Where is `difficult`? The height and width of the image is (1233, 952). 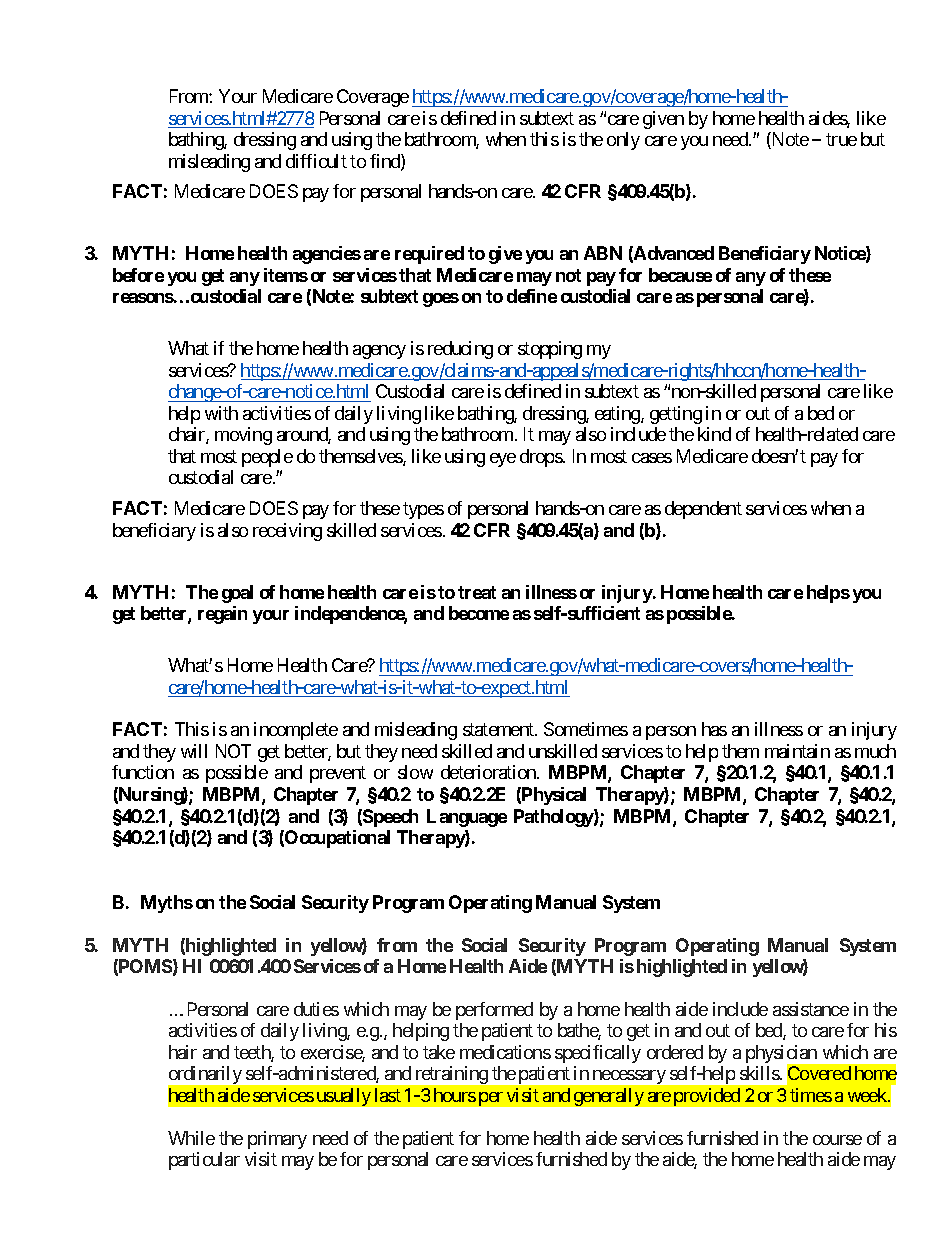
difficult is located at coordinates (316, 161).
